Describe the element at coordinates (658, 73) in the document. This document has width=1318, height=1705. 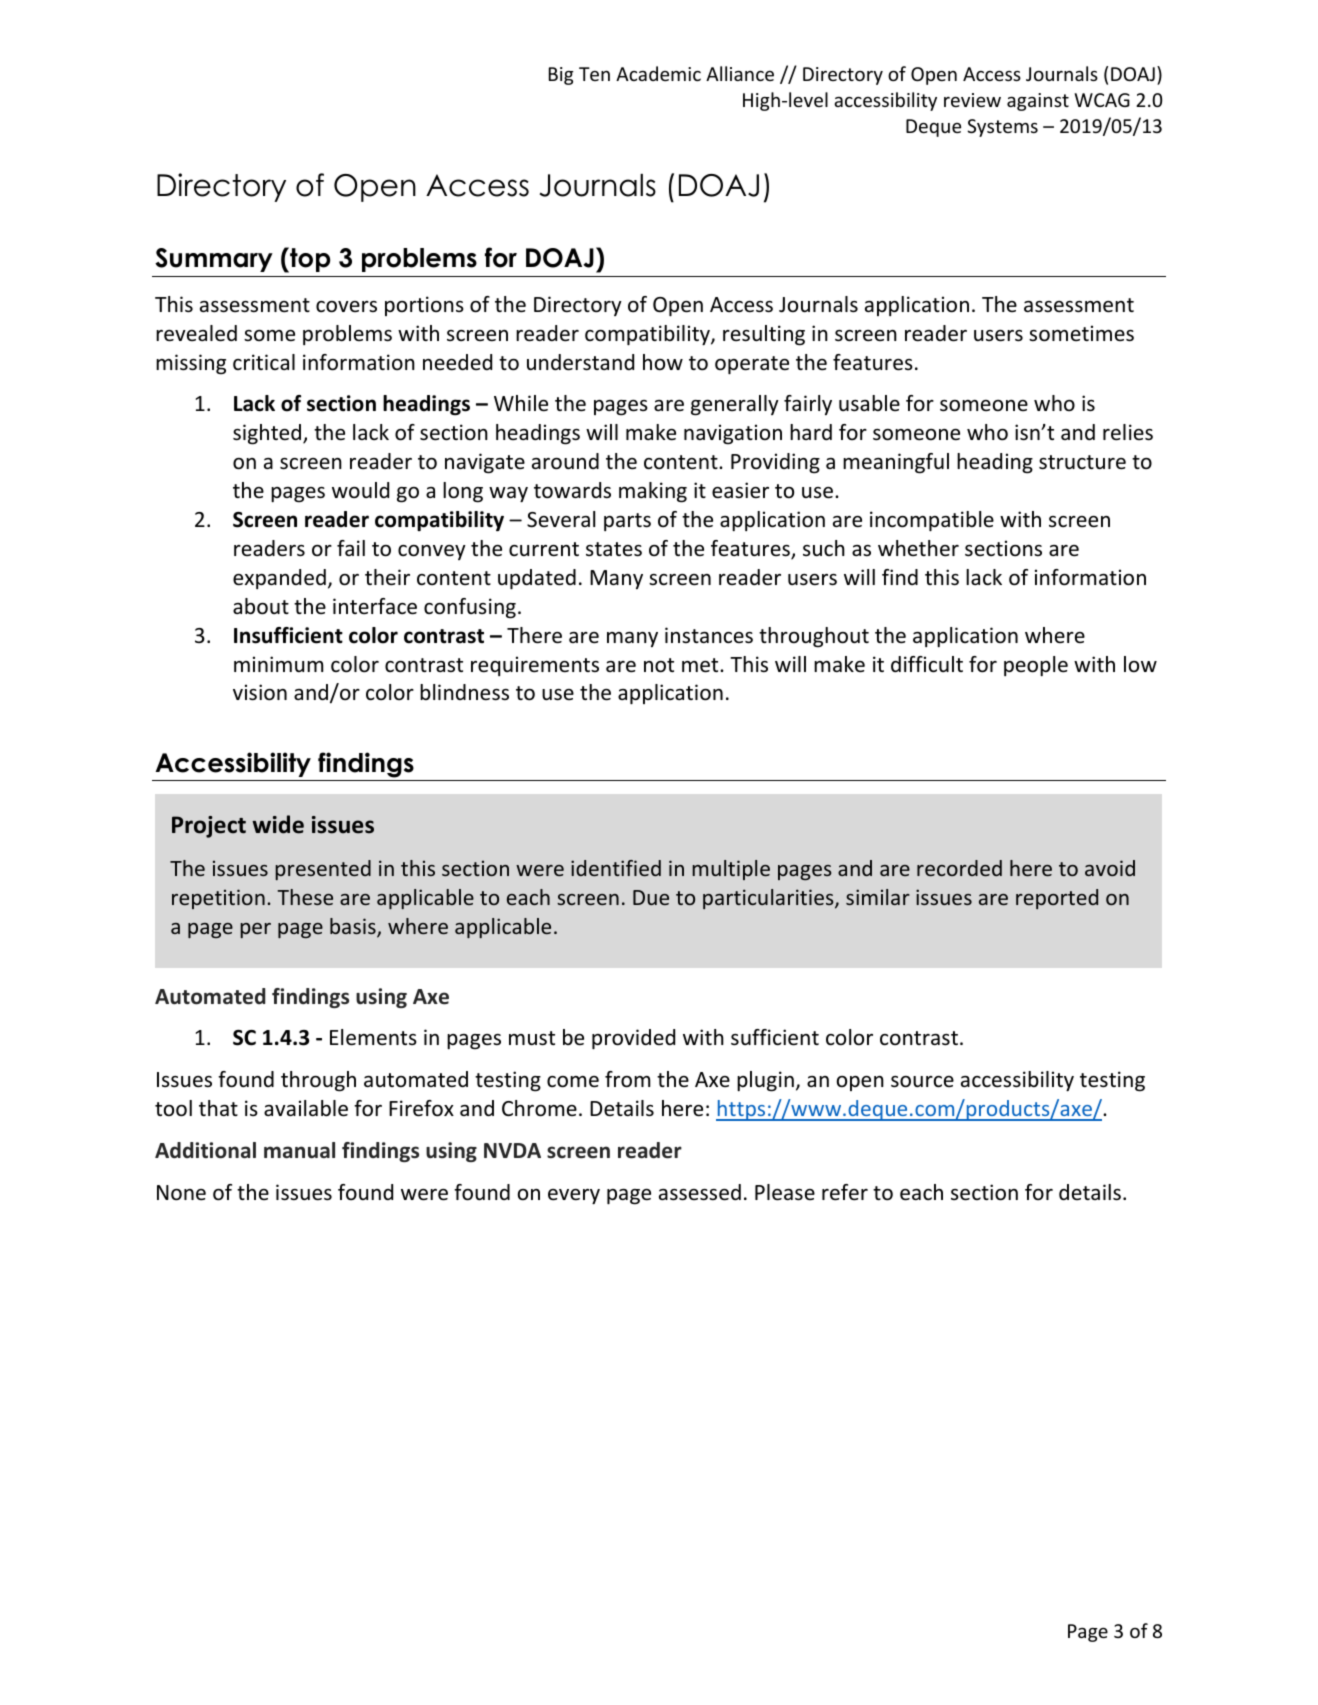
I see `Academic` at that location.
